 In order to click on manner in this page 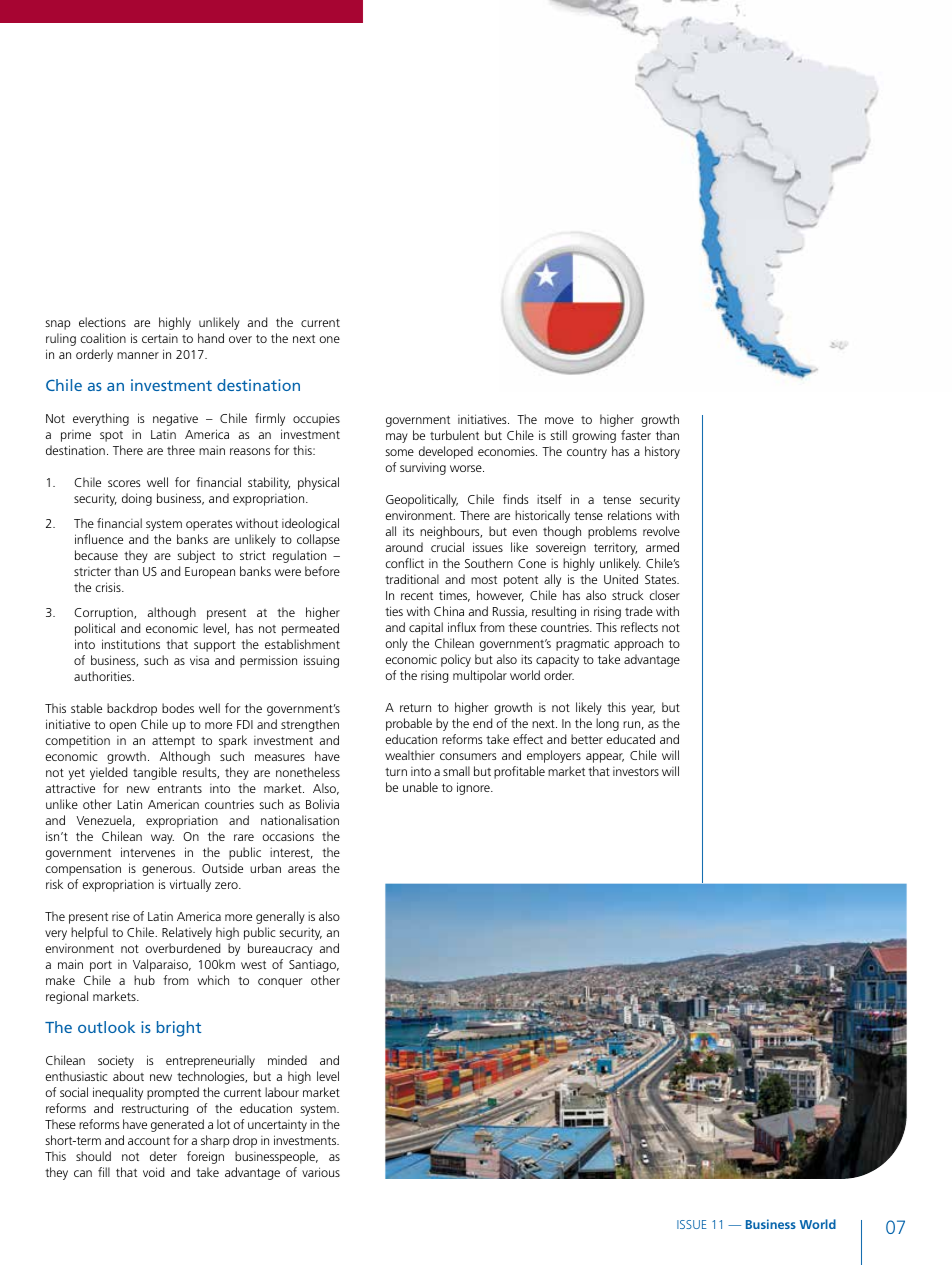, I will do `click(138, 355)`.
